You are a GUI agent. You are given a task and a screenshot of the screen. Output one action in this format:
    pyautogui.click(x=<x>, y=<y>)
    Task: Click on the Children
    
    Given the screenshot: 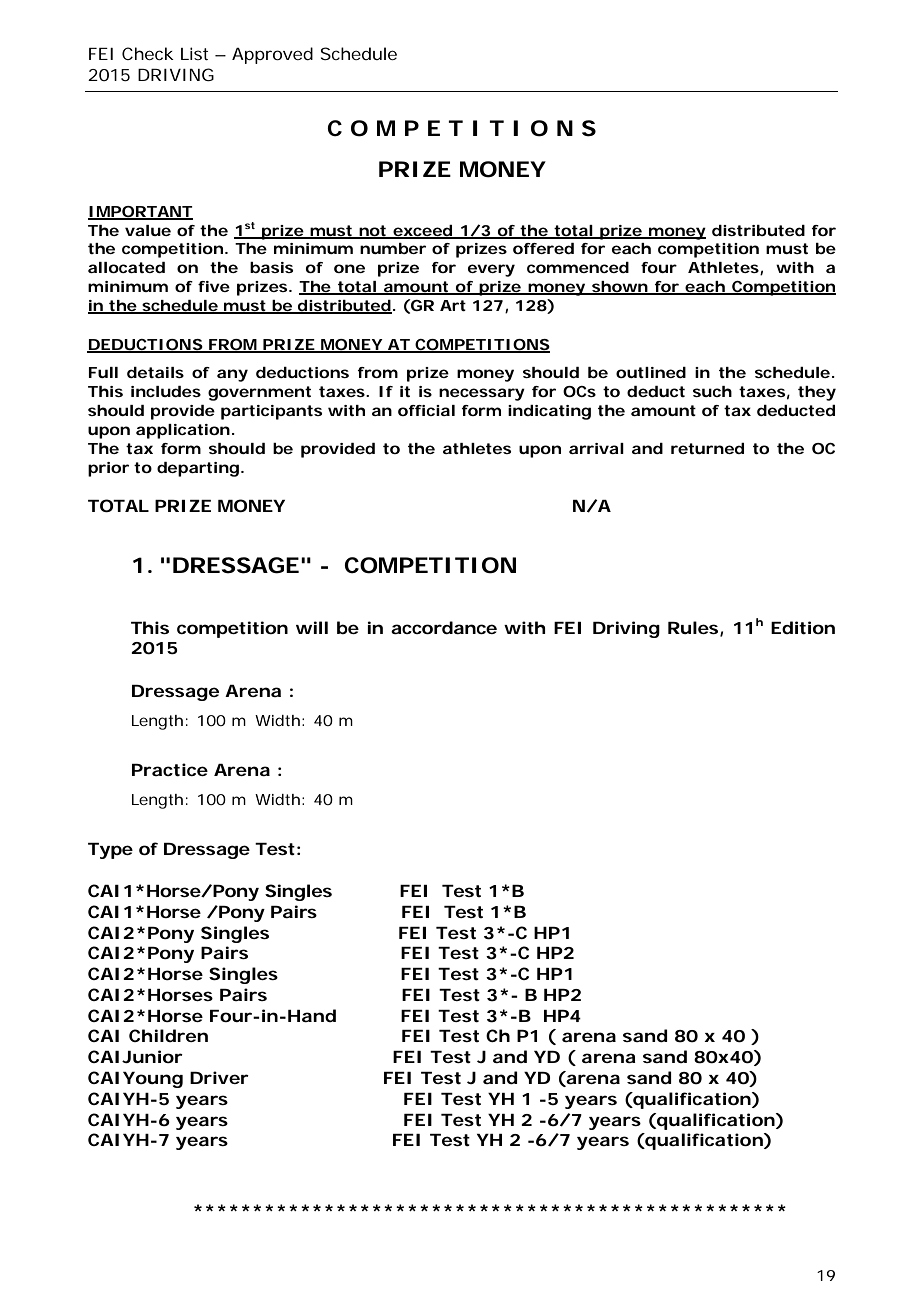 What is the action you would take?
    pyautogui.click(x=168, y=1035)
